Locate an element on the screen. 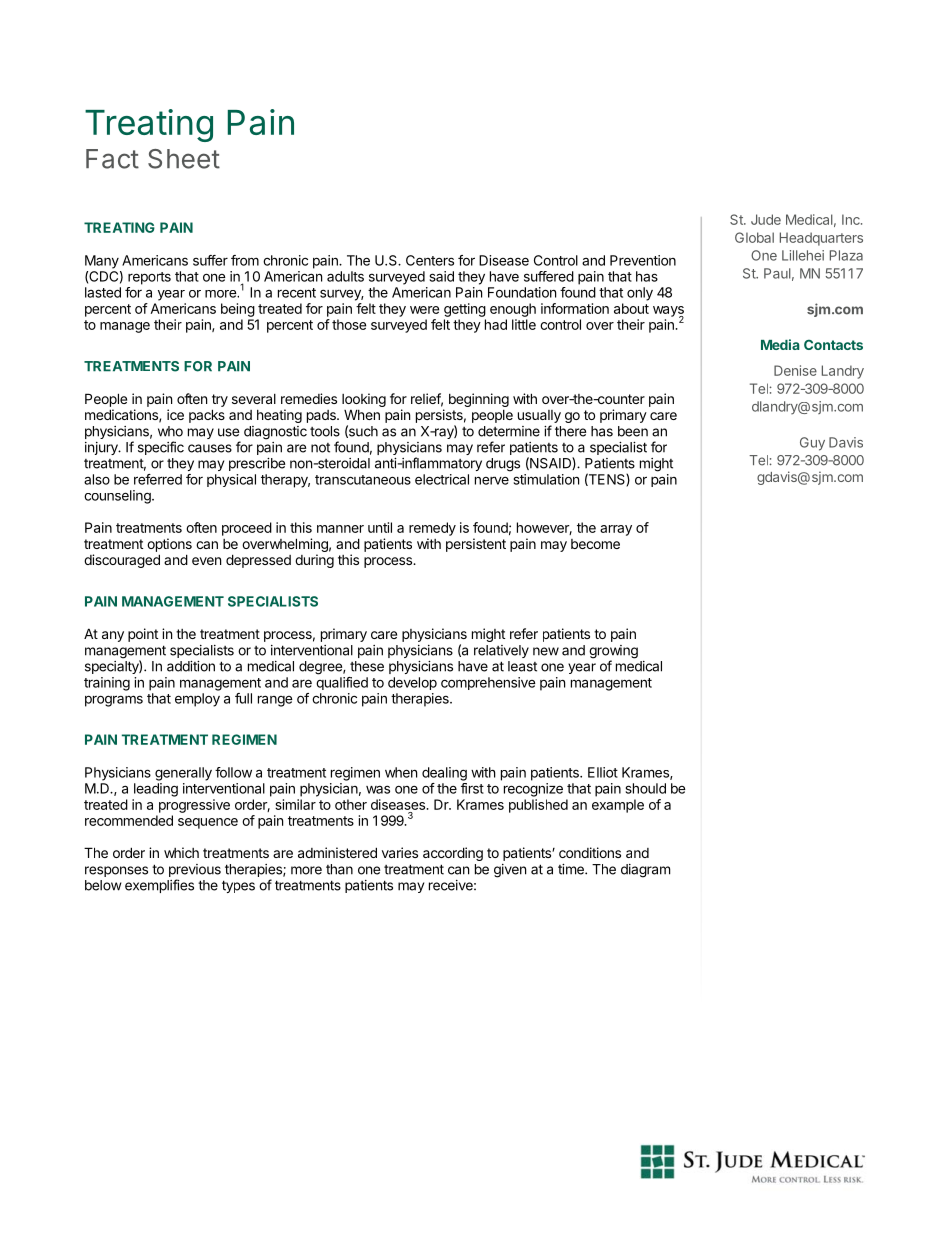  drugs is located at coordinates (503, 465).
